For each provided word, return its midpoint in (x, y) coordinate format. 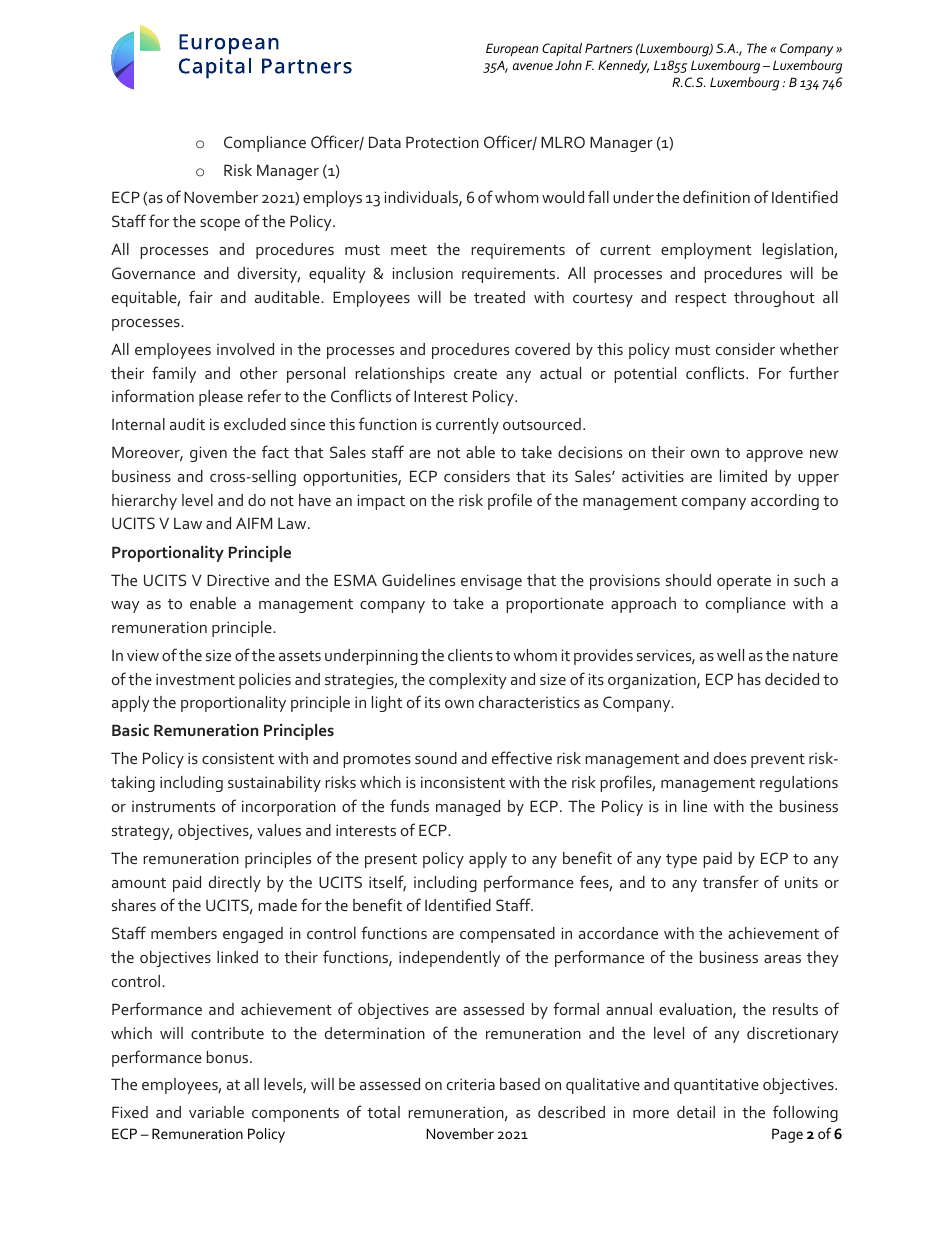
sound (436, 758)
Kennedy (623, 67)
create (475, 374)
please (221, 398)
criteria (471, 1084)
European (512, 49)
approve (774, 456)
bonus (229, 1057)
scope (220, 225)
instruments (173, 806)
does (730, 758)
